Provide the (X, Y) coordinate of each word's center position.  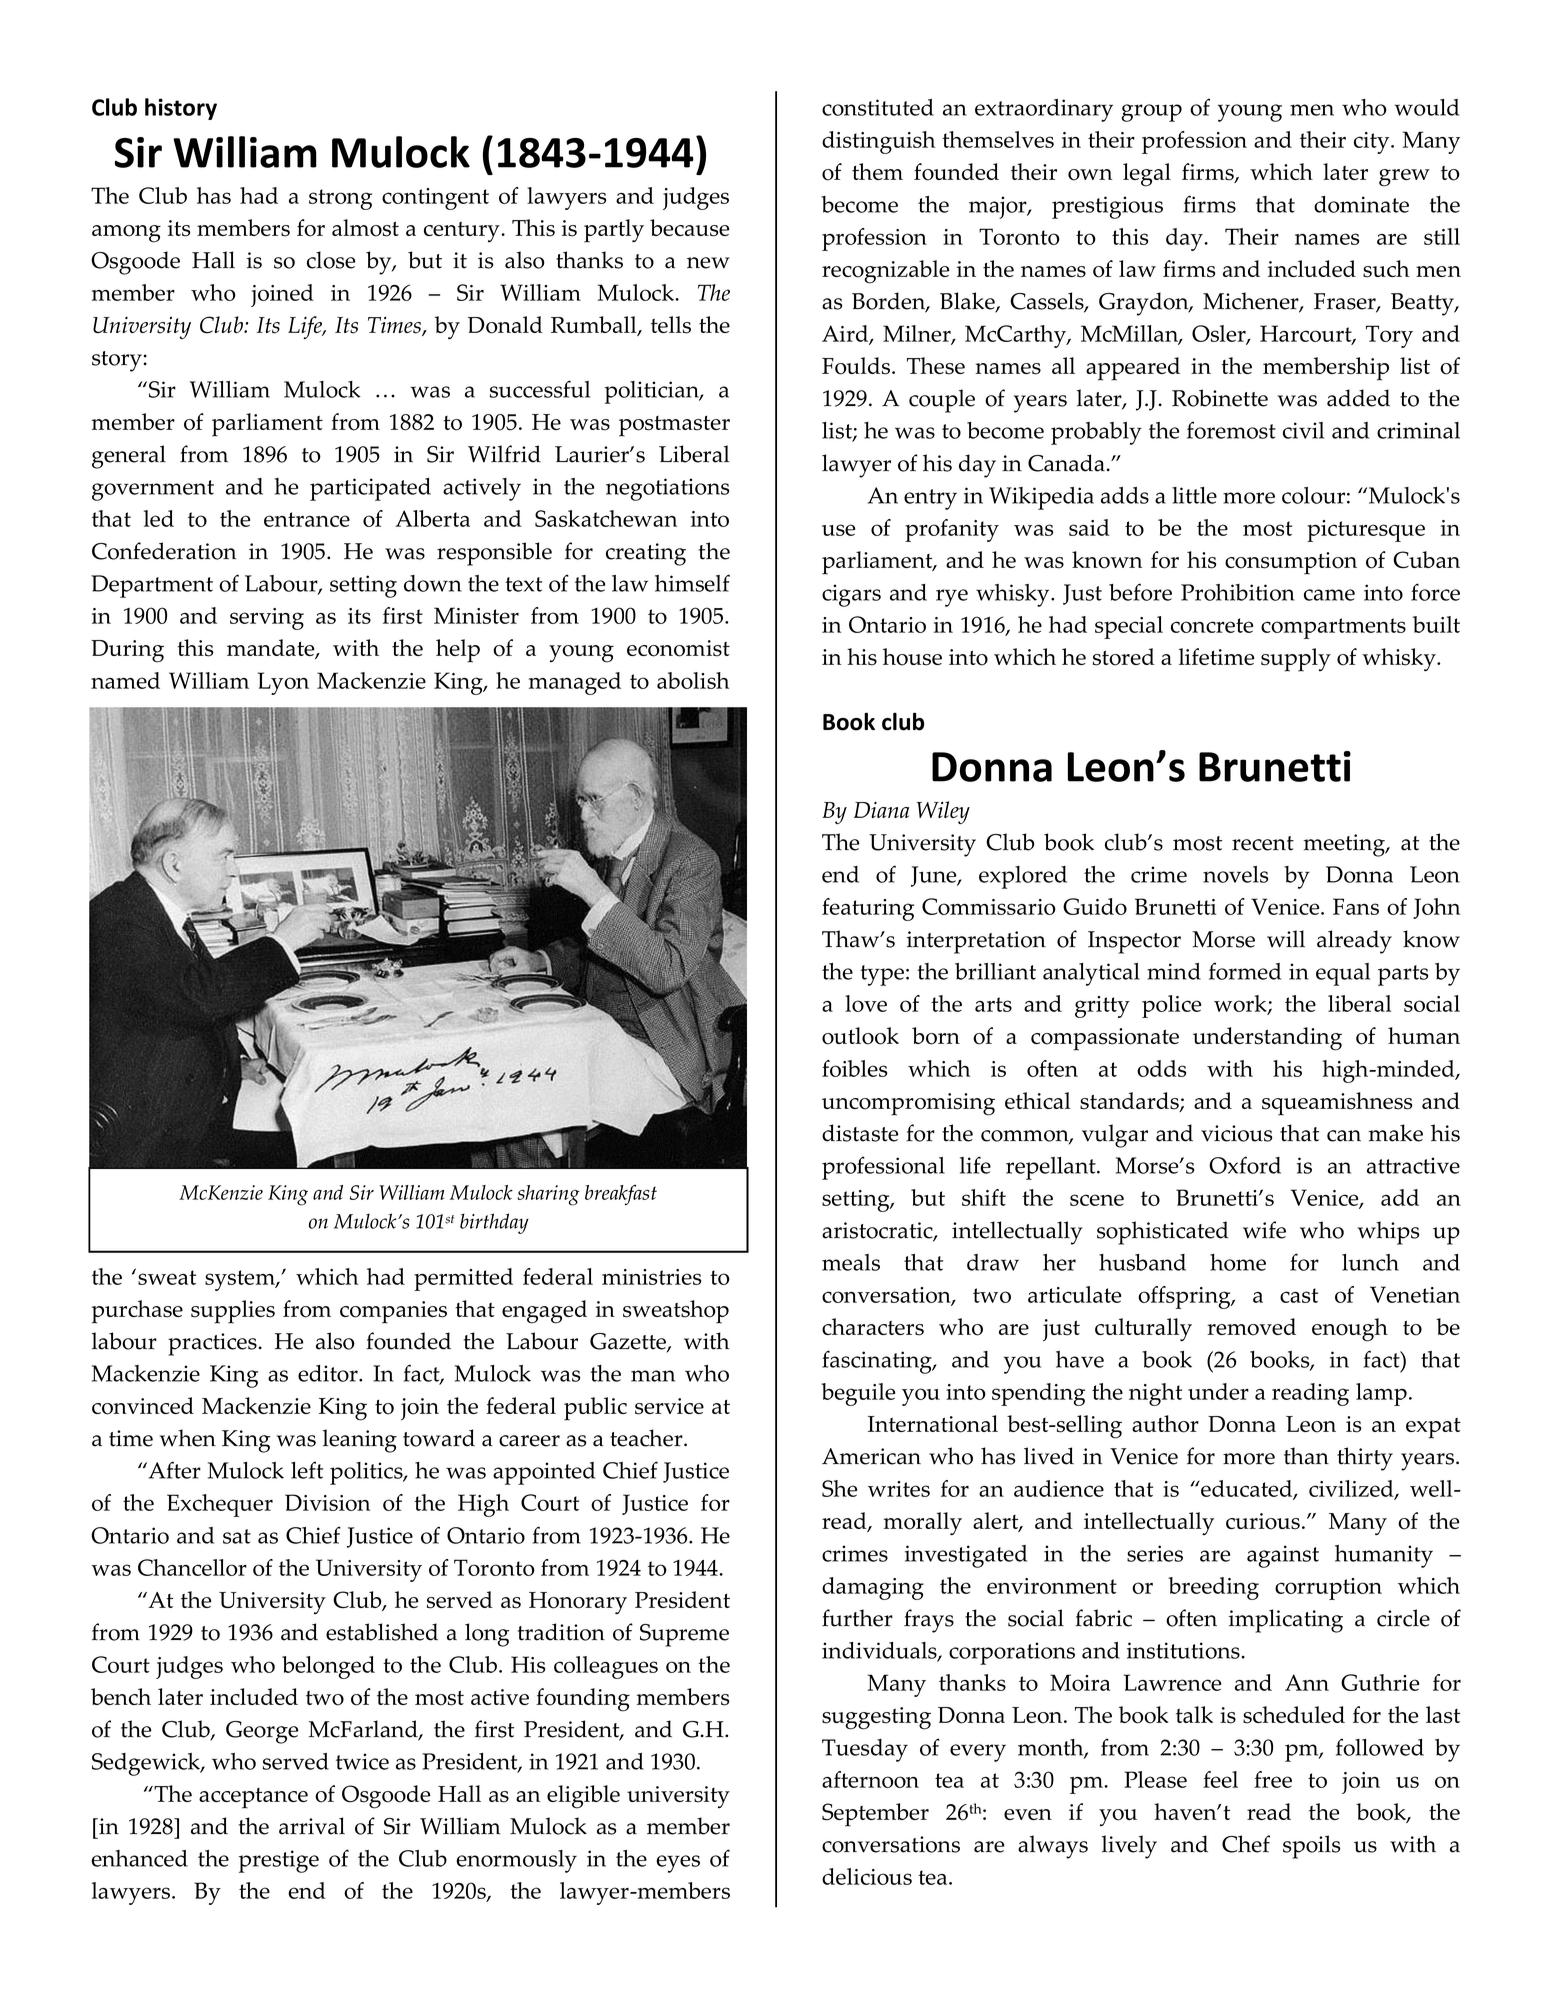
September (875, 1815)
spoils (1312, 1847)
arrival (312, 1826)
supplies (233, 1312)
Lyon (283, 683)
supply (1296, 660)
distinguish (878, 142)
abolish (693, 680)
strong (340, 199)
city (1373, 143)
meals (851, 1262)
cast (1299, 1295)
